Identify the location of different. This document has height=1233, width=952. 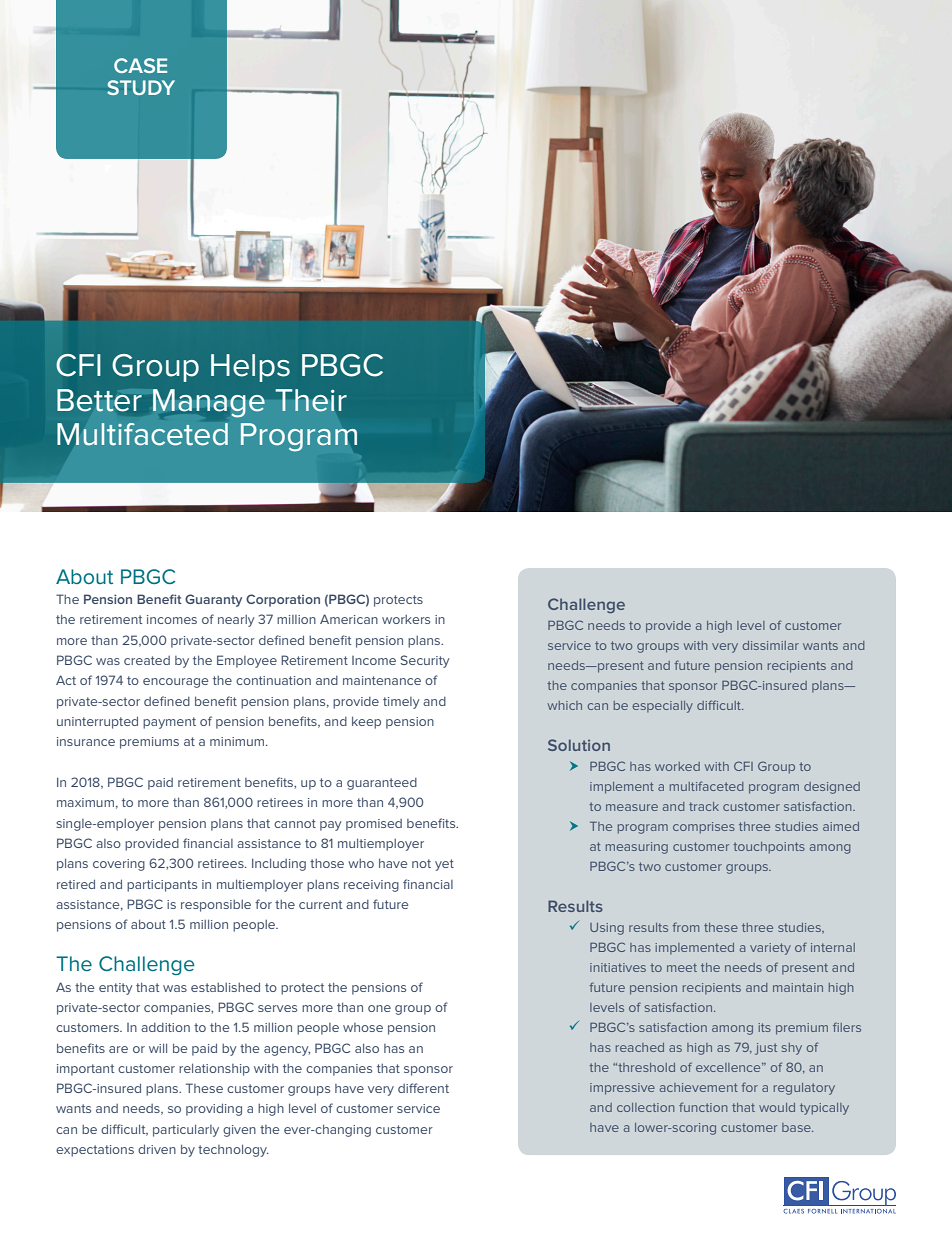
(423, 1088).
